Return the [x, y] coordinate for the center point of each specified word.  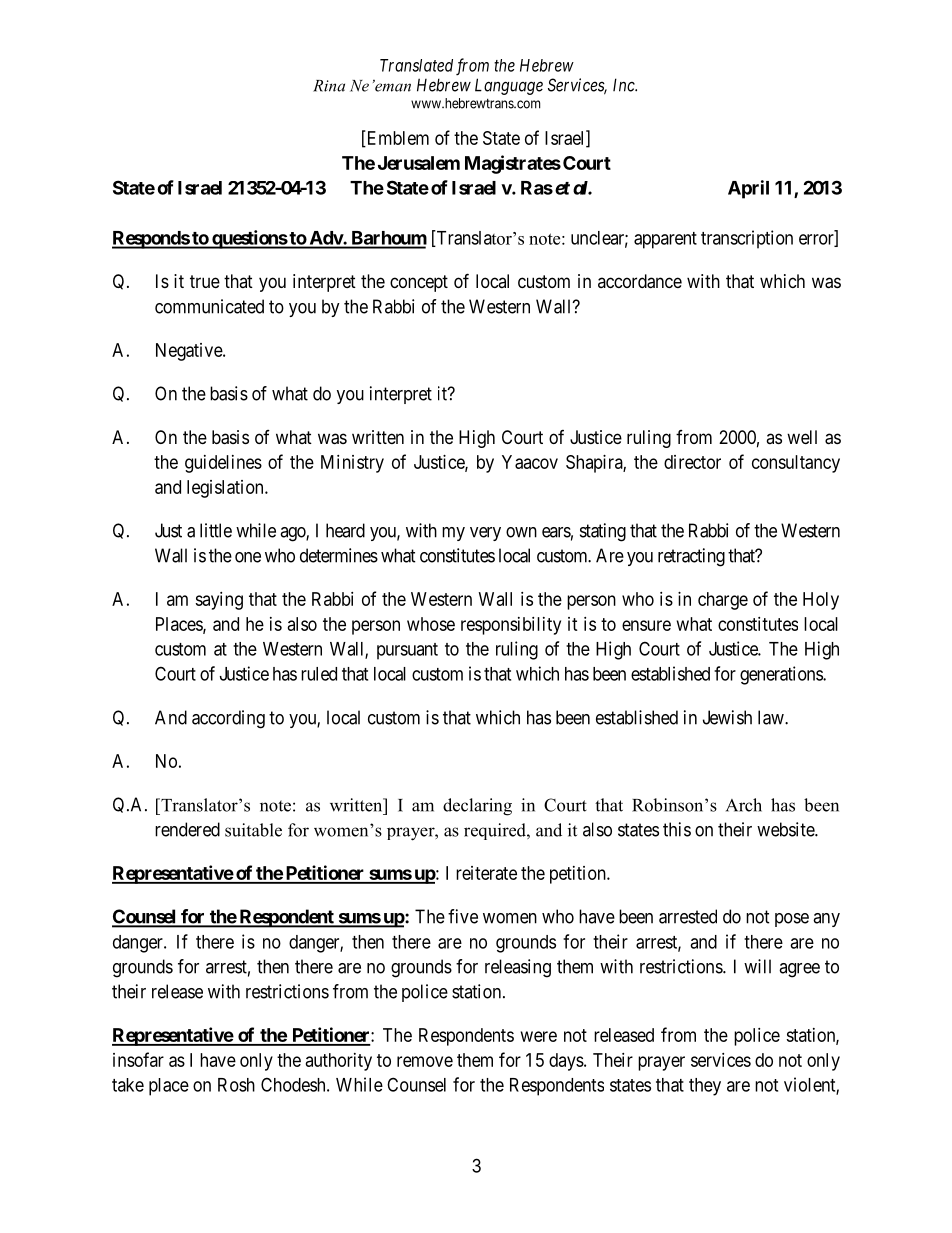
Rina [329, 86]
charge [723, 601]
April [748, 189]
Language [509, 86]
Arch [744, 805]
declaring [477, 807]
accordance [640, 281]
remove [425, 1061]
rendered [187, 829]
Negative [190, 352]
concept [419, 283]
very [485, 534]
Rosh [236, 1085]
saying [219, 601]
